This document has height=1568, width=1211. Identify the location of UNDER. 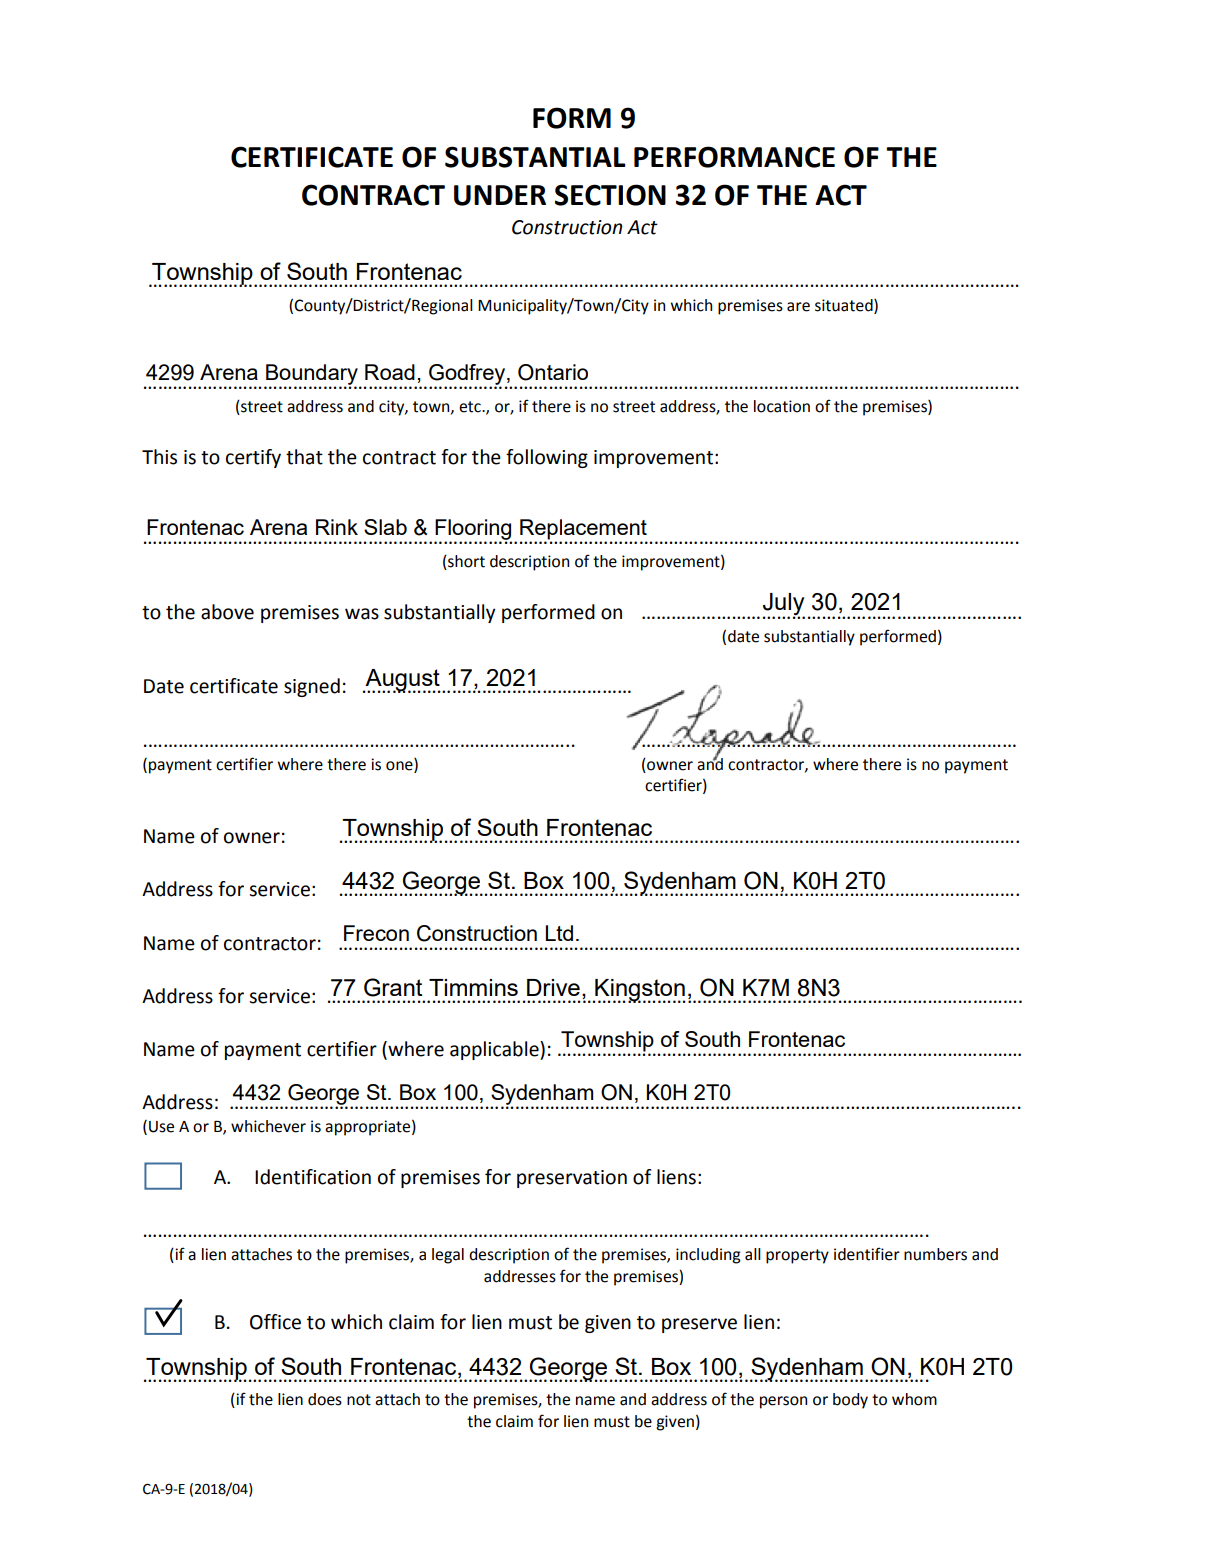
(500, 195).
